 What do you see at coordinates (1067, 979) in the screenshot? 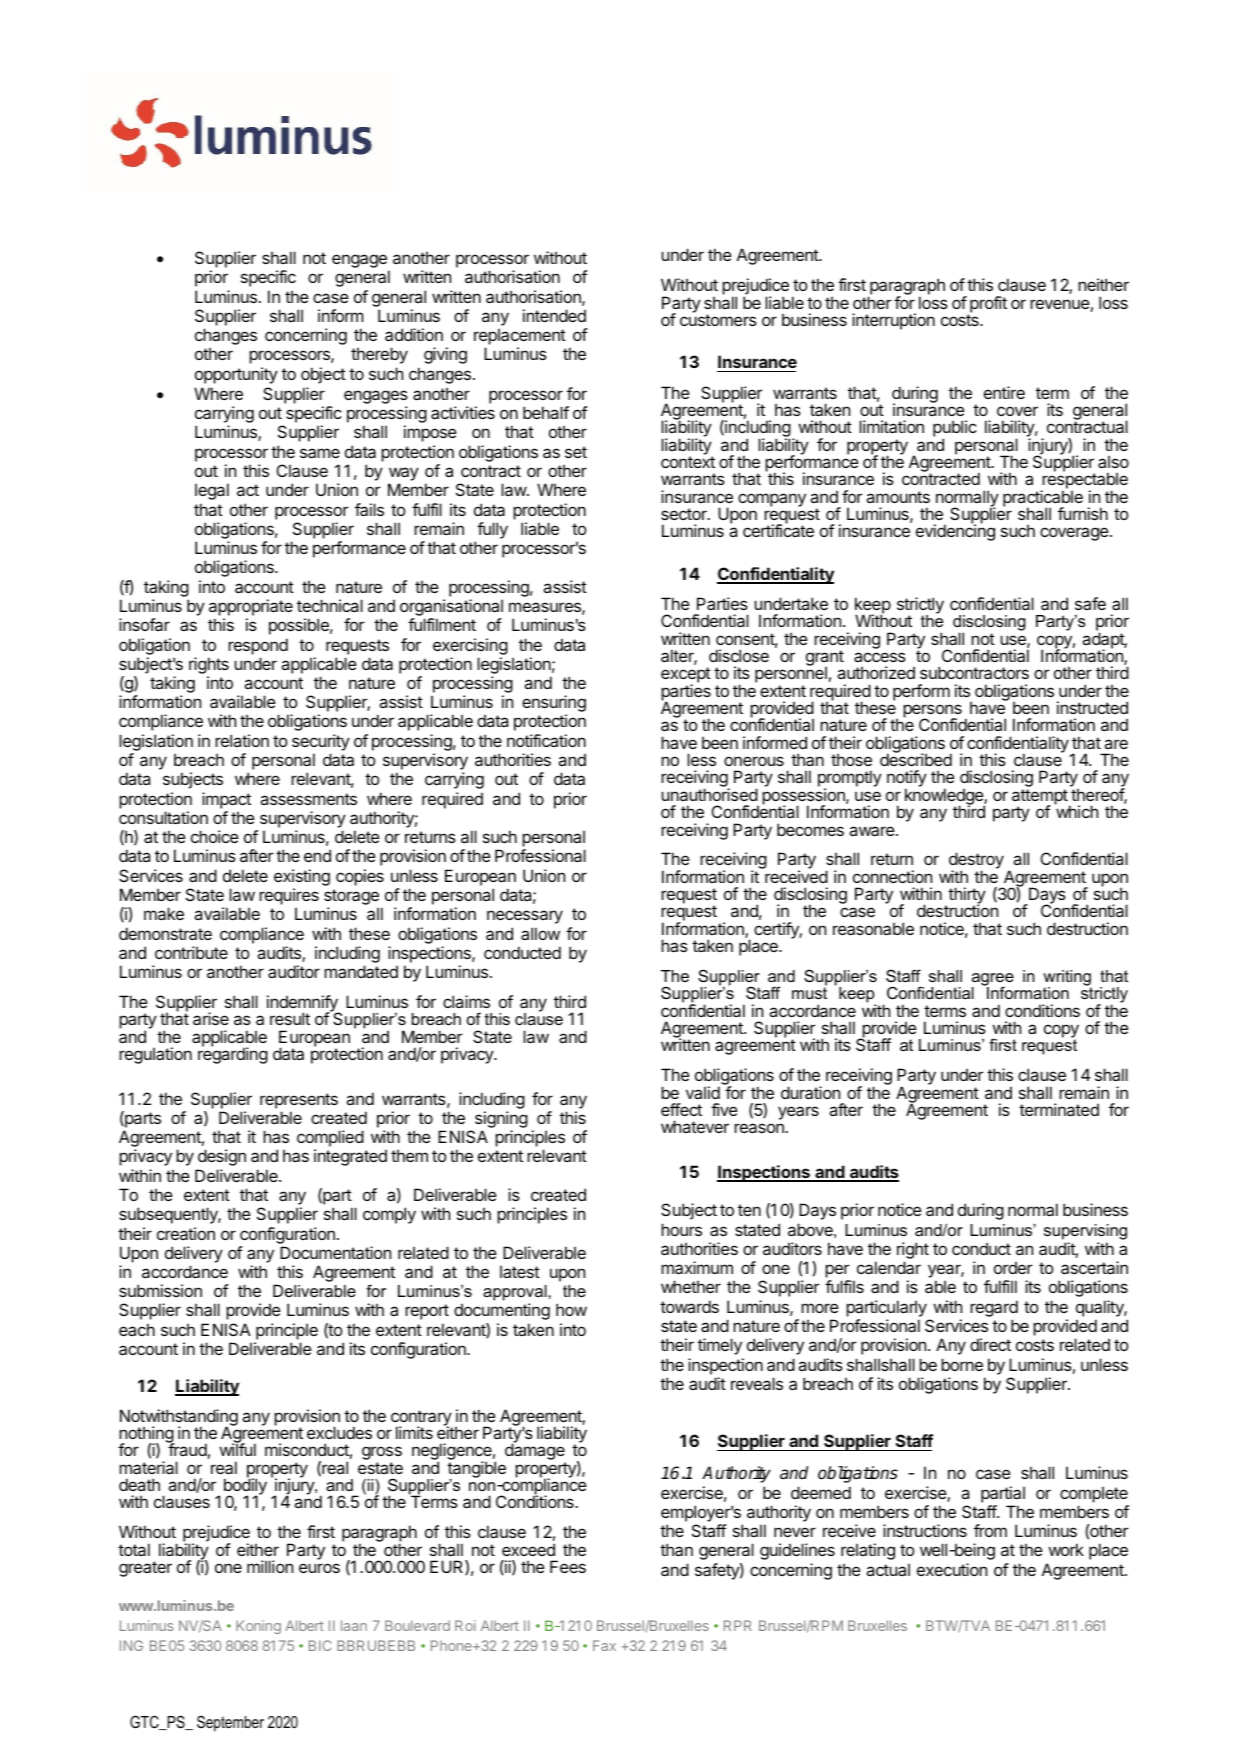
I see `writing` at bounding box center [1067, 979].
